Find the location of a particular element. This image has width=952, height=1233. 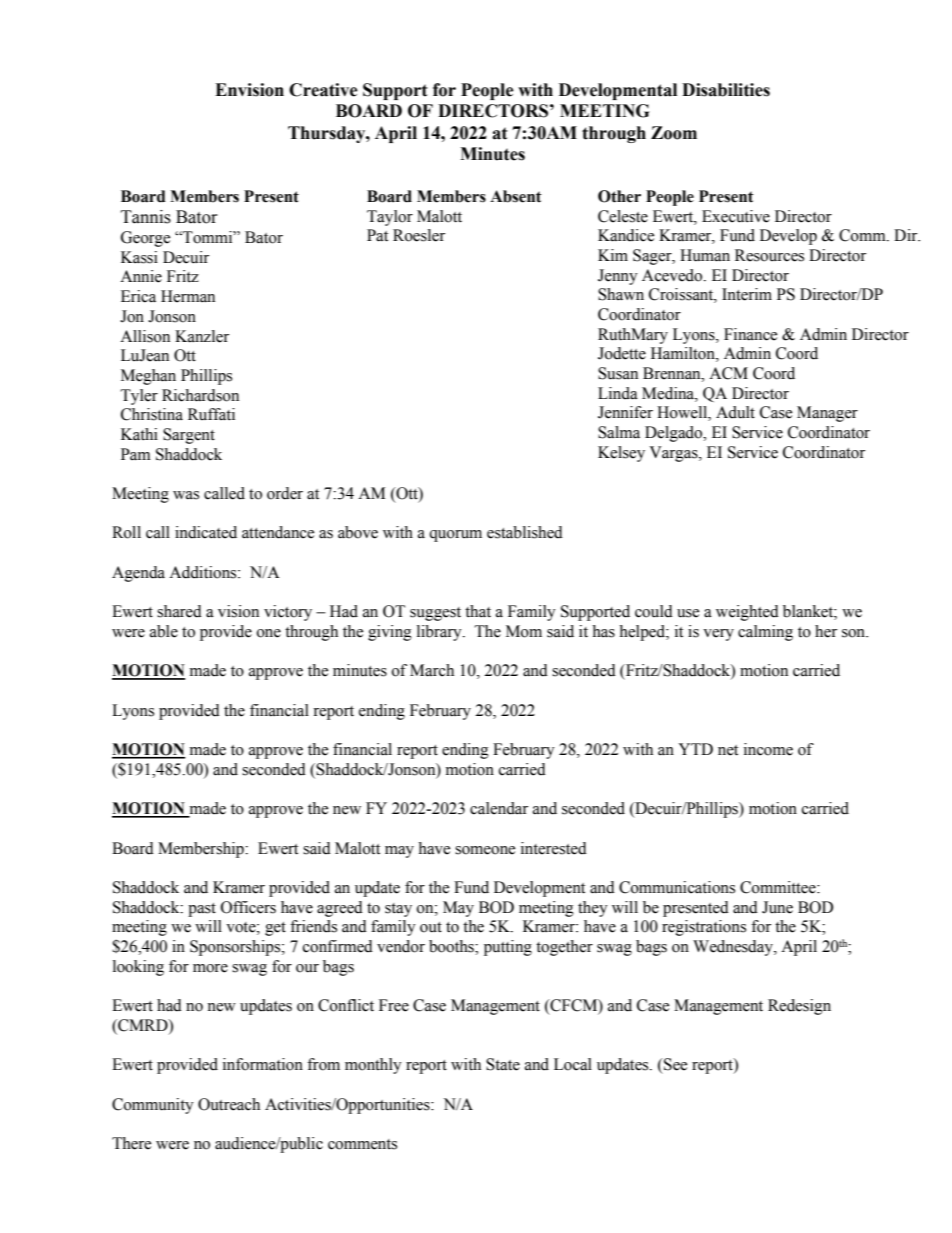

someone is located at coordinates (485, 850).
